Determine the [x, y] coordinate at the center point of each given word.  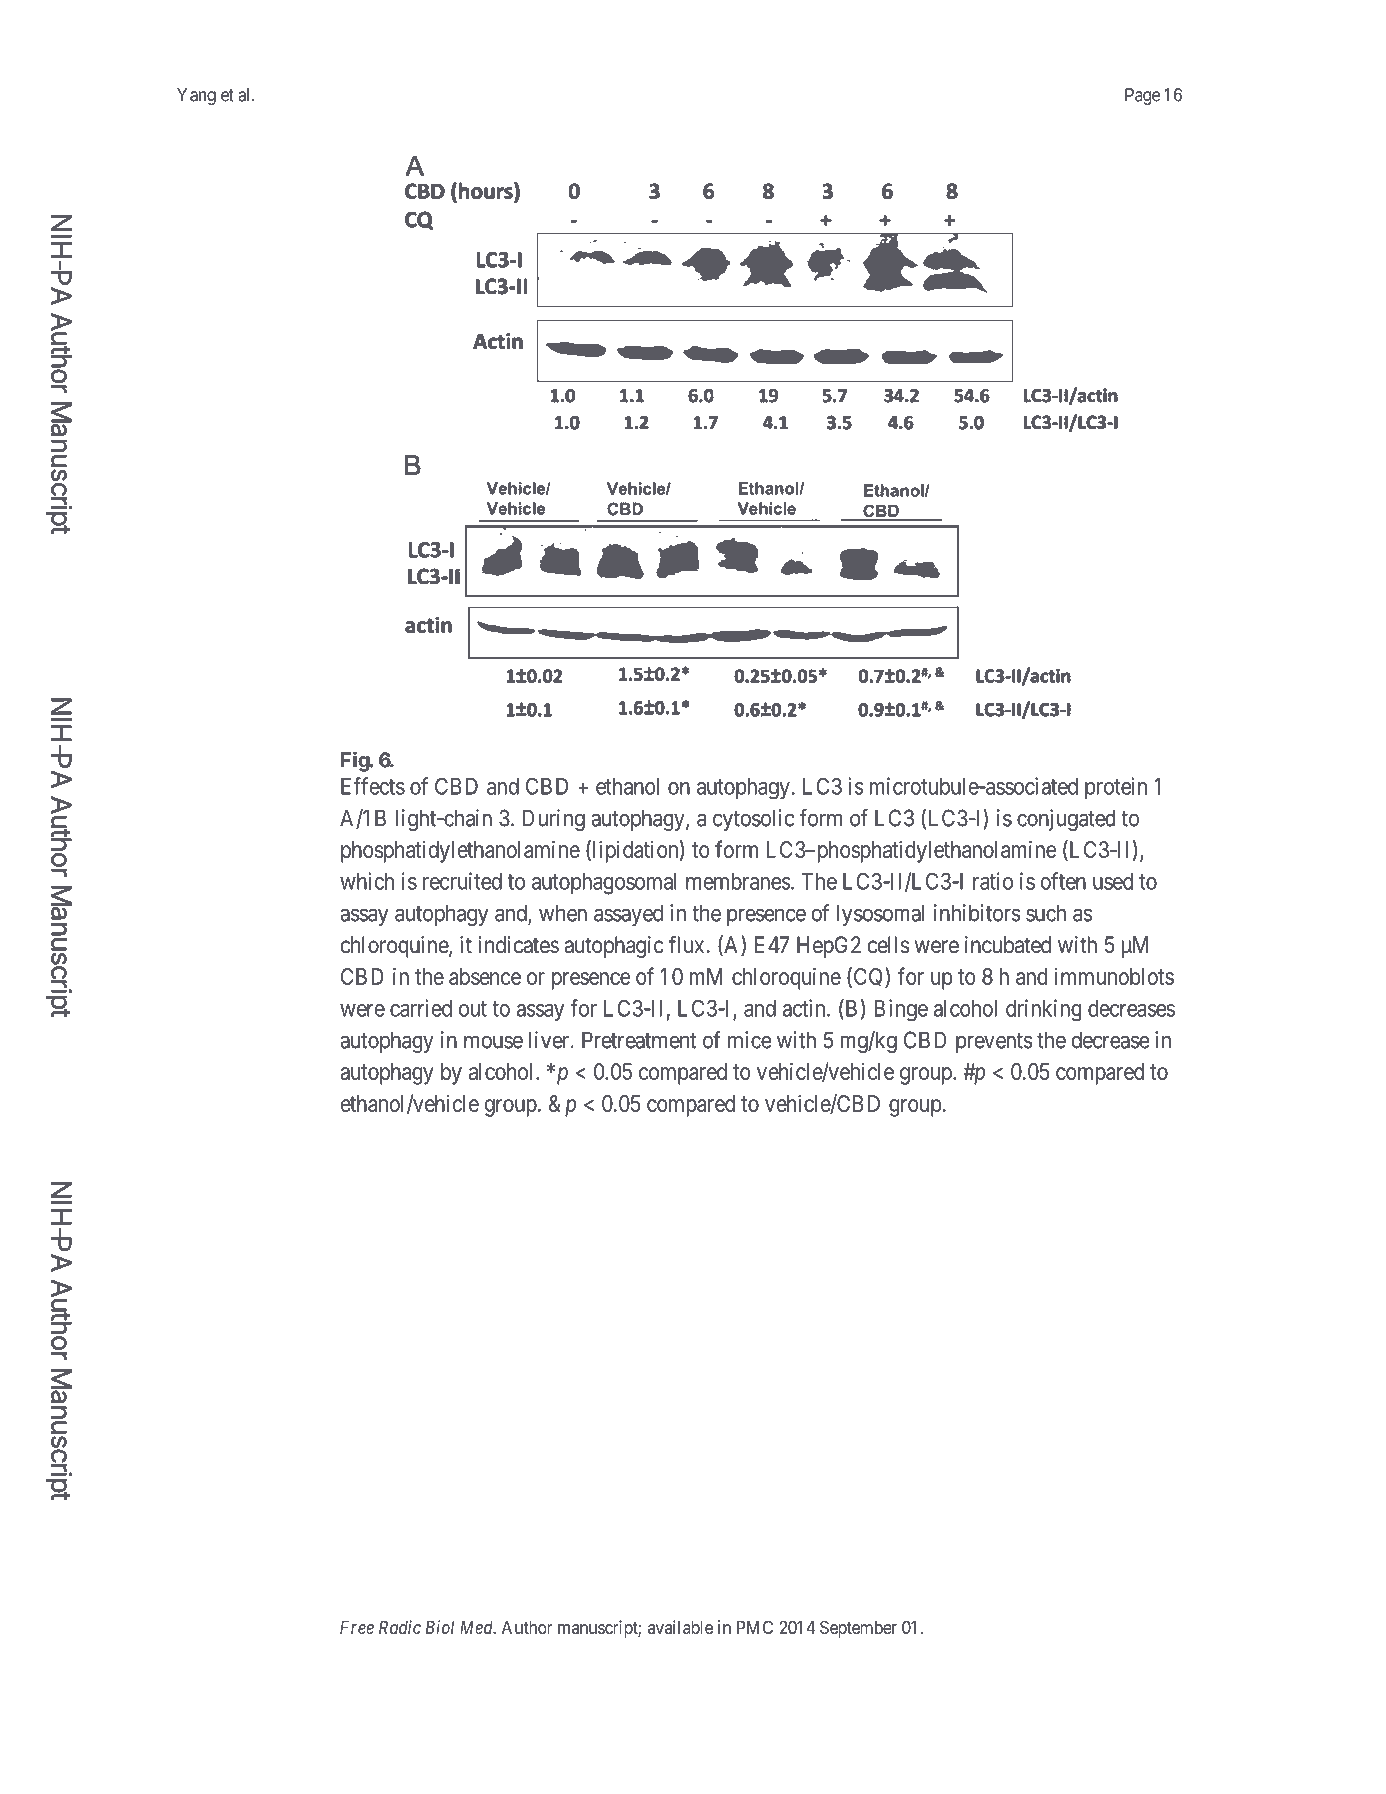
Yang [196, 96]
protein [1116, 788]
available [680, 1627]
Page [1142, 96]
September [858, 1629]
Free [357, 1627]
